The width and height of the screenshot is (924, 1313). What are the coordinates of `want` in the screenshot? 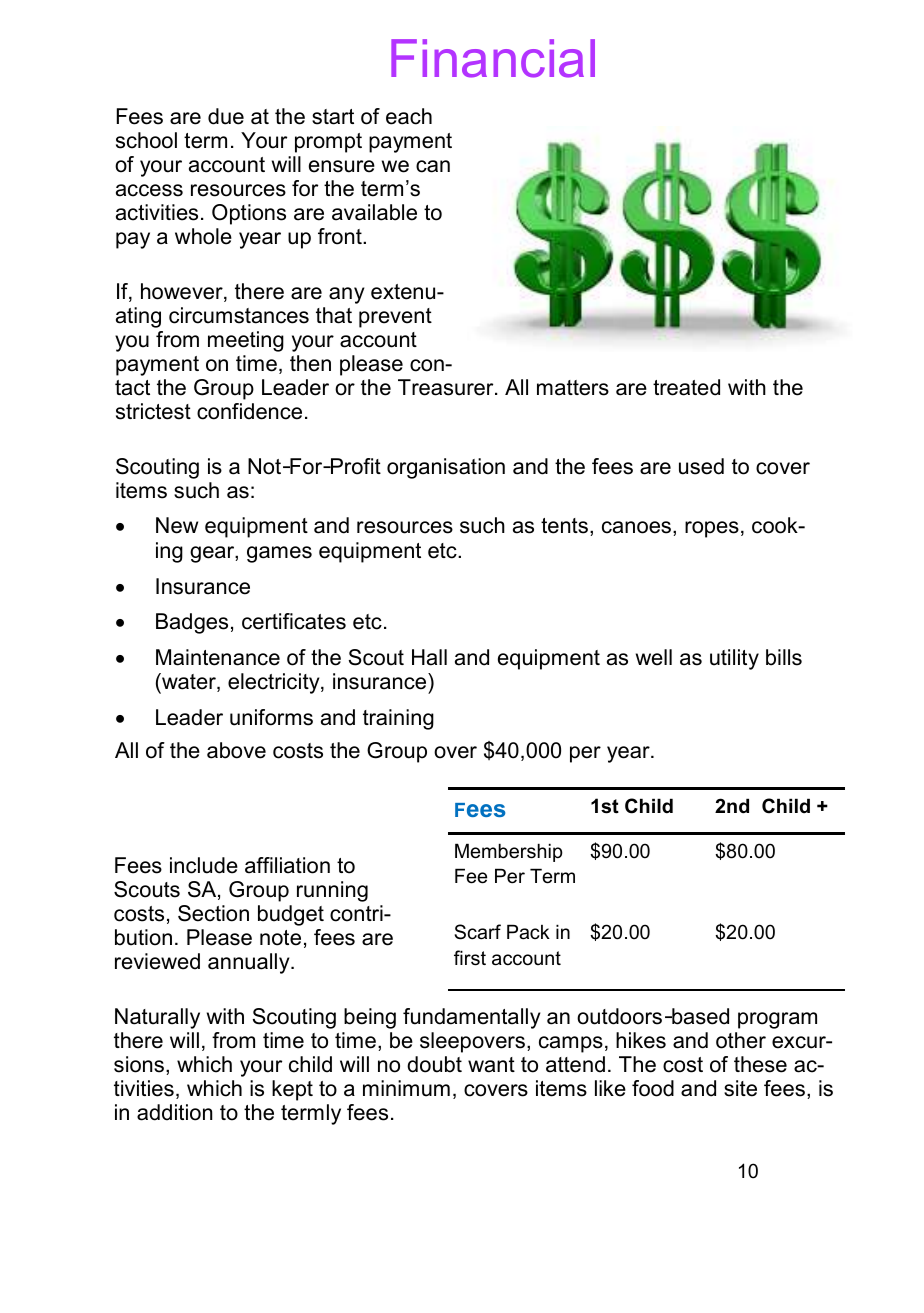 It's located at (491, 1065).
